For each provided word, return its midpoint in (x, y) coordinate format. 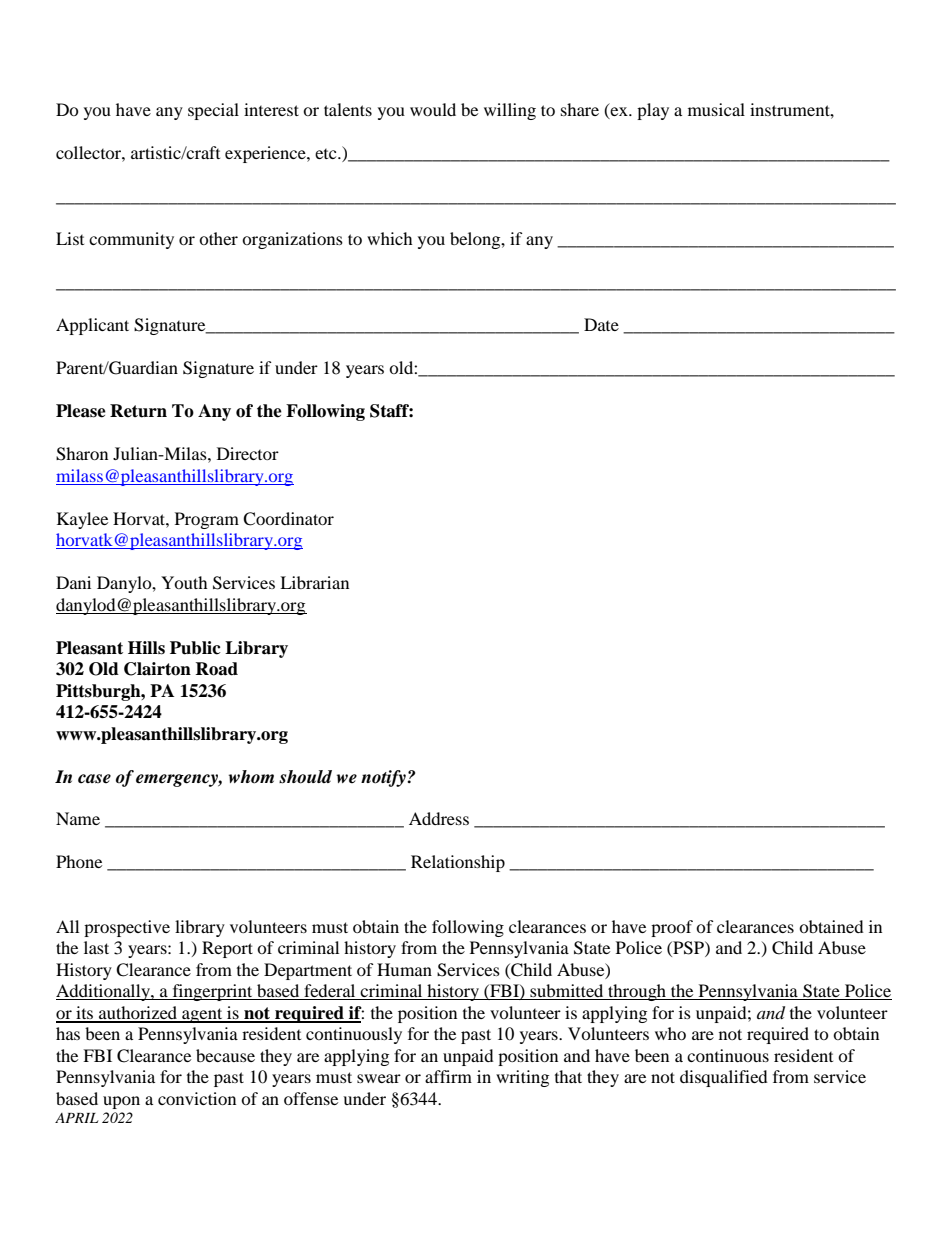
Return (138, 411)
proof (672, 928)
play (653, 111)
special (213, 111)
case (94, 779)
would (433, 109)
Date (601, 324)
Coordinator (288, 519)
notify (384, 778)
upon (121, 1102)
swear (379, 1078)
